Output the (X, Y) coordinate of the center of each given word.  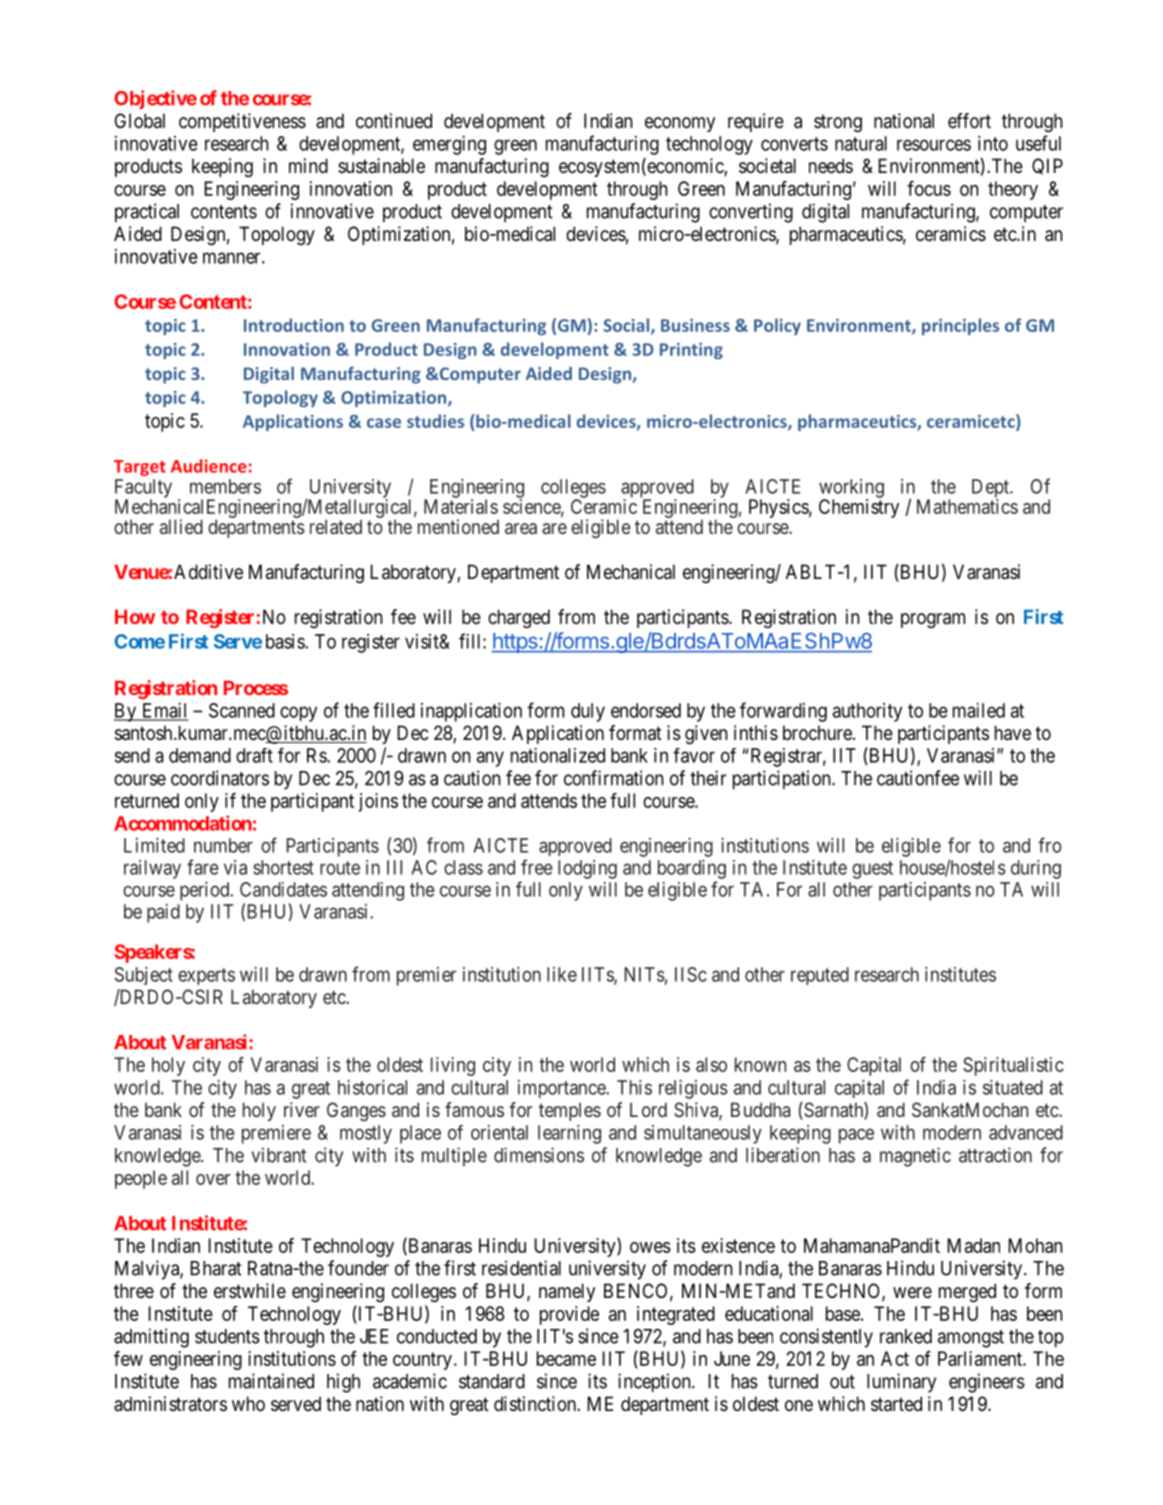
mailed (979, 710)
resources (934, 145)
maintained (271, 1381)
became (566, 1358)
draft (254, 755)
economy (680, 124)
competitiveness (242, 122)
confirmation (614, 778)
